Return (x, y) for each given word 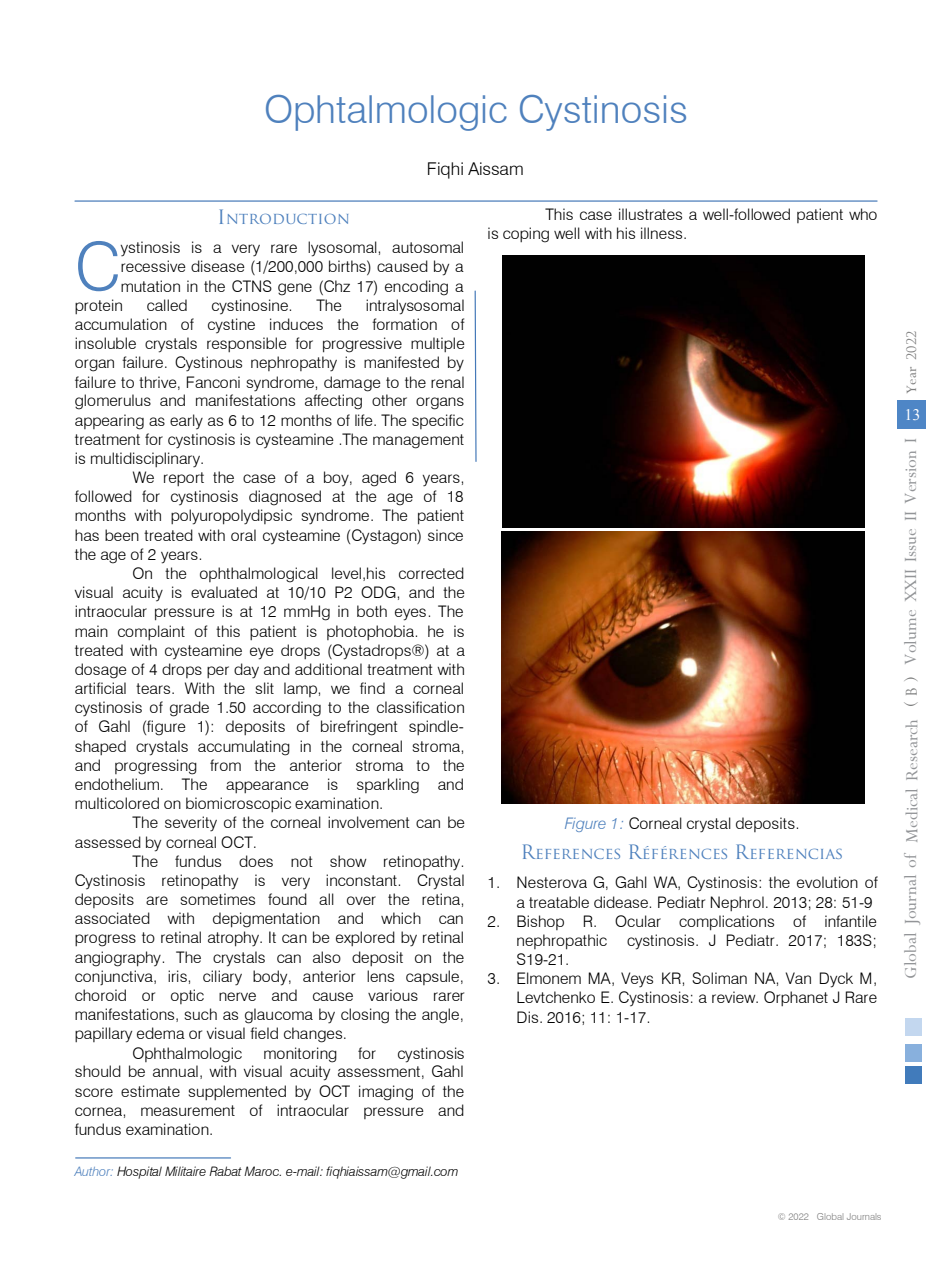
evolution (827, 882)
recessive (153, 266)
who (863, 214)
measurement (188, 1110)
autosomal (427, 247)
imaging (386, 1093)
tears (154, 688)
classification (420, 707)
